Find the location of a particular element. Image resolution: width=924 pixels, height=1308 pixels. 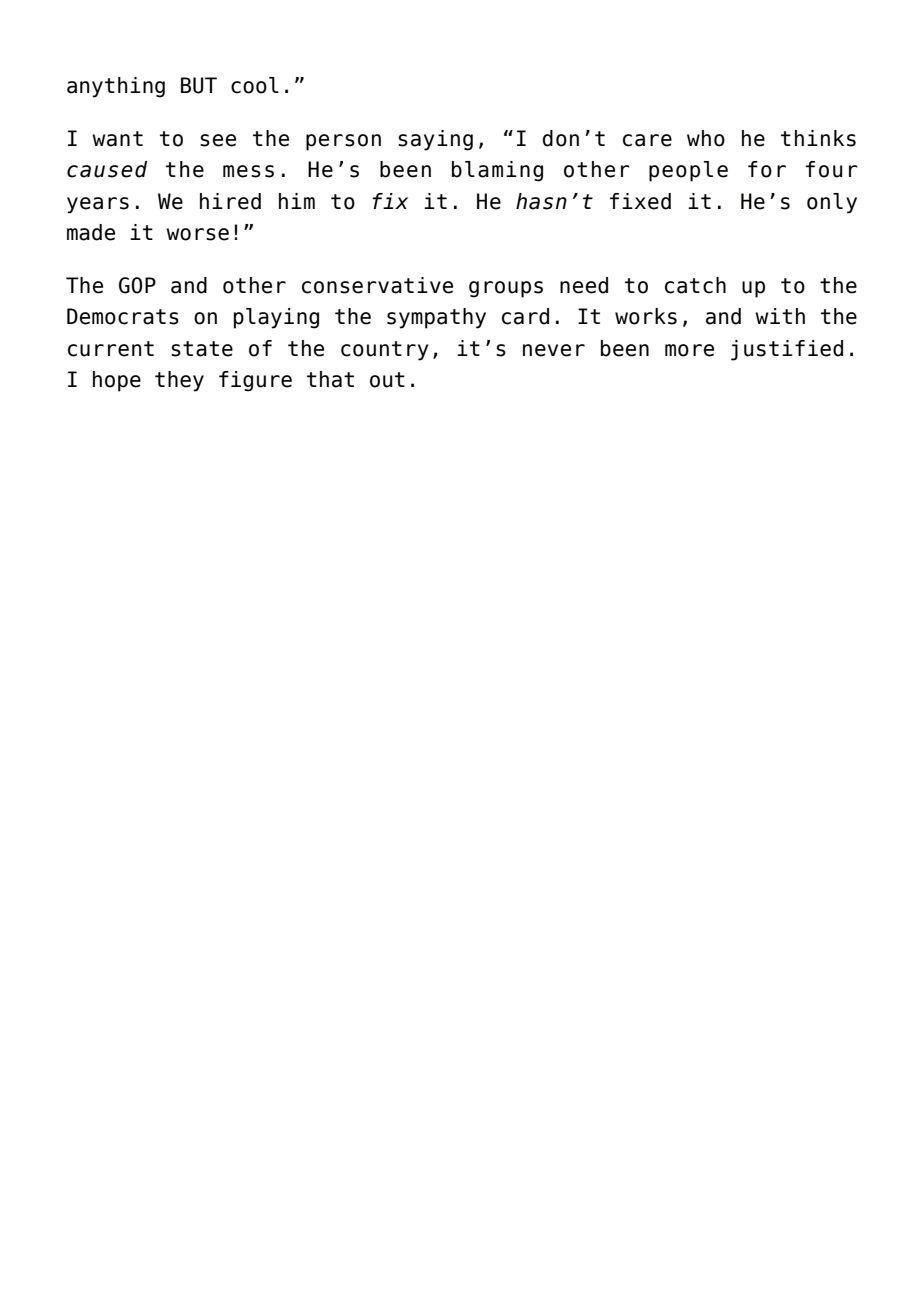

only is located at coordinates (832, 203).
